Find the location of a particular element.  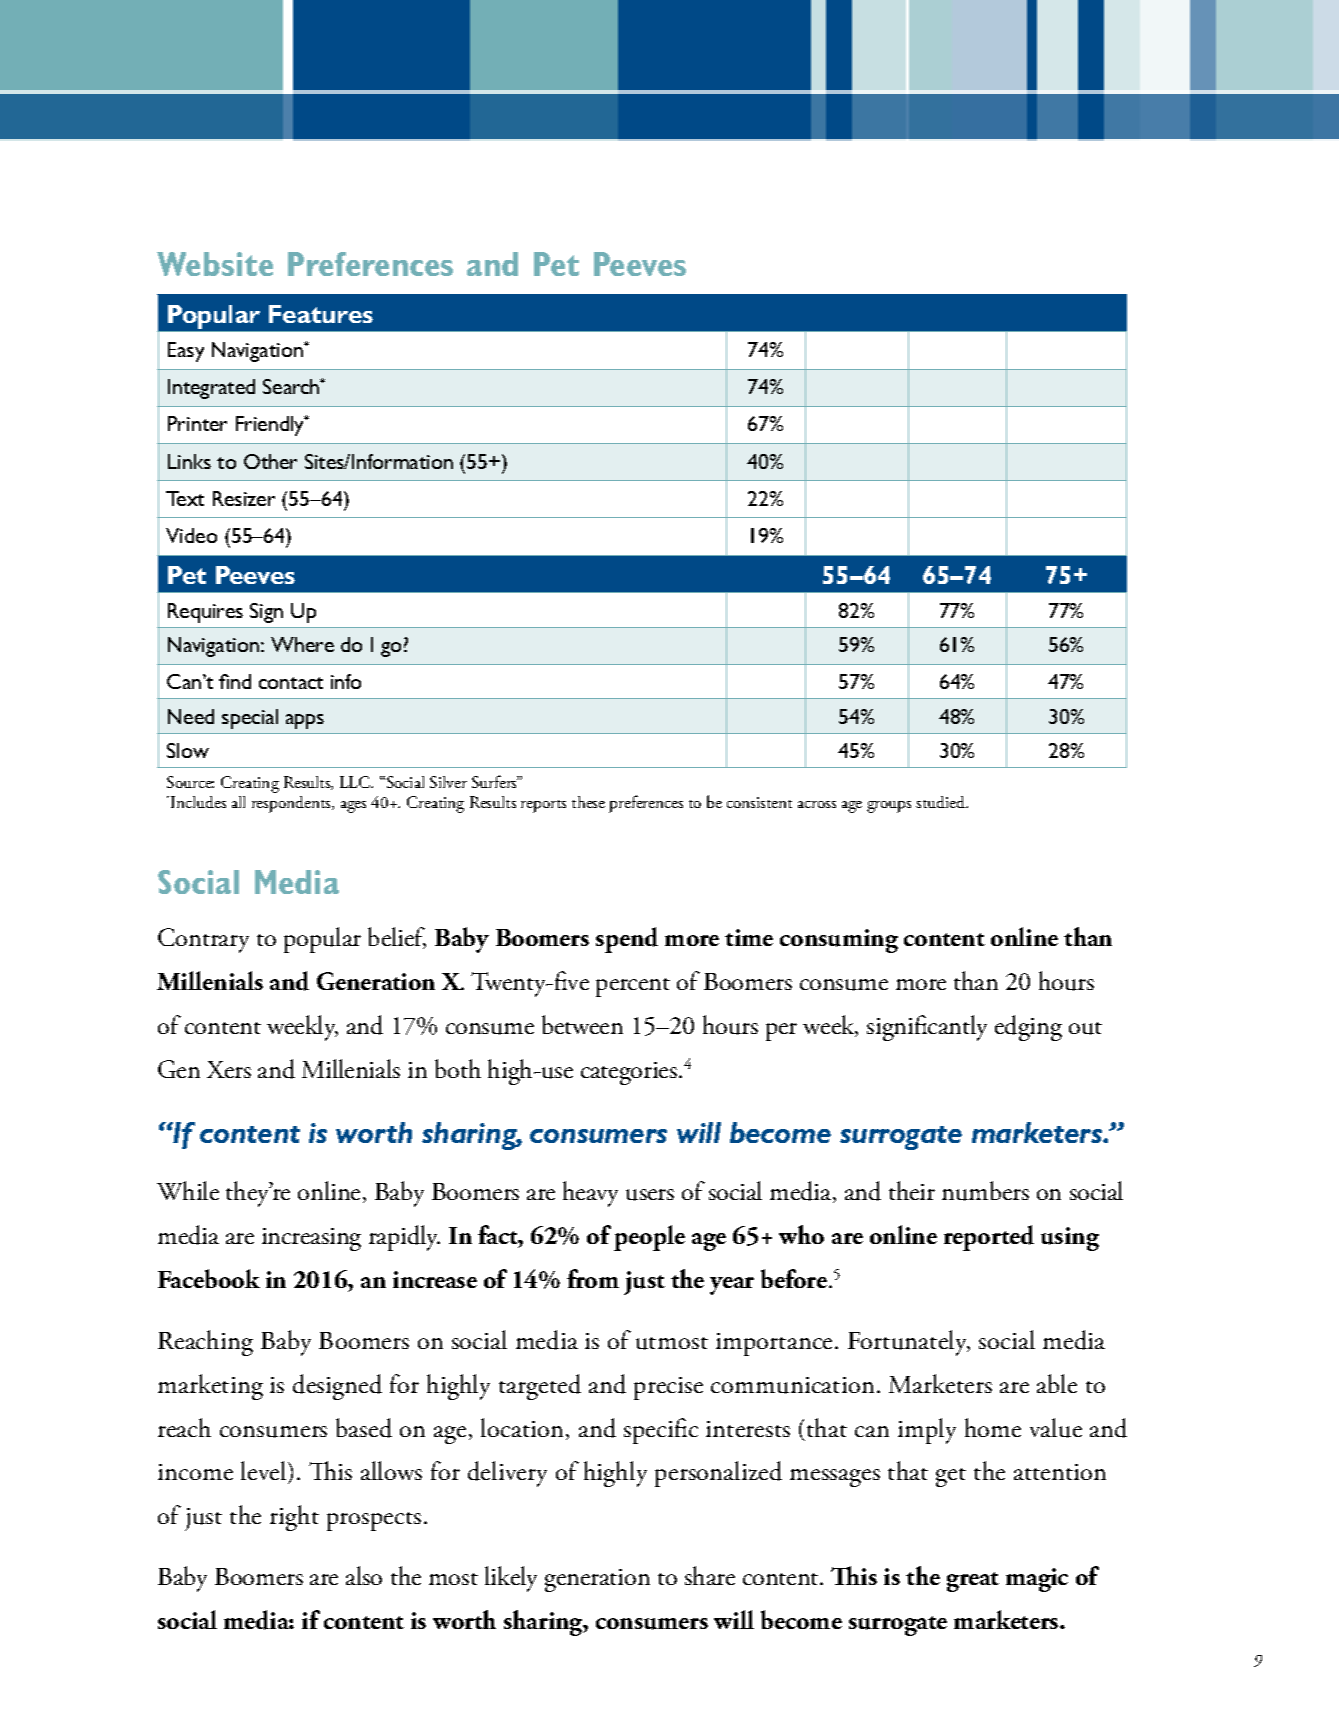

Website is located at coordinates (215, 264).
